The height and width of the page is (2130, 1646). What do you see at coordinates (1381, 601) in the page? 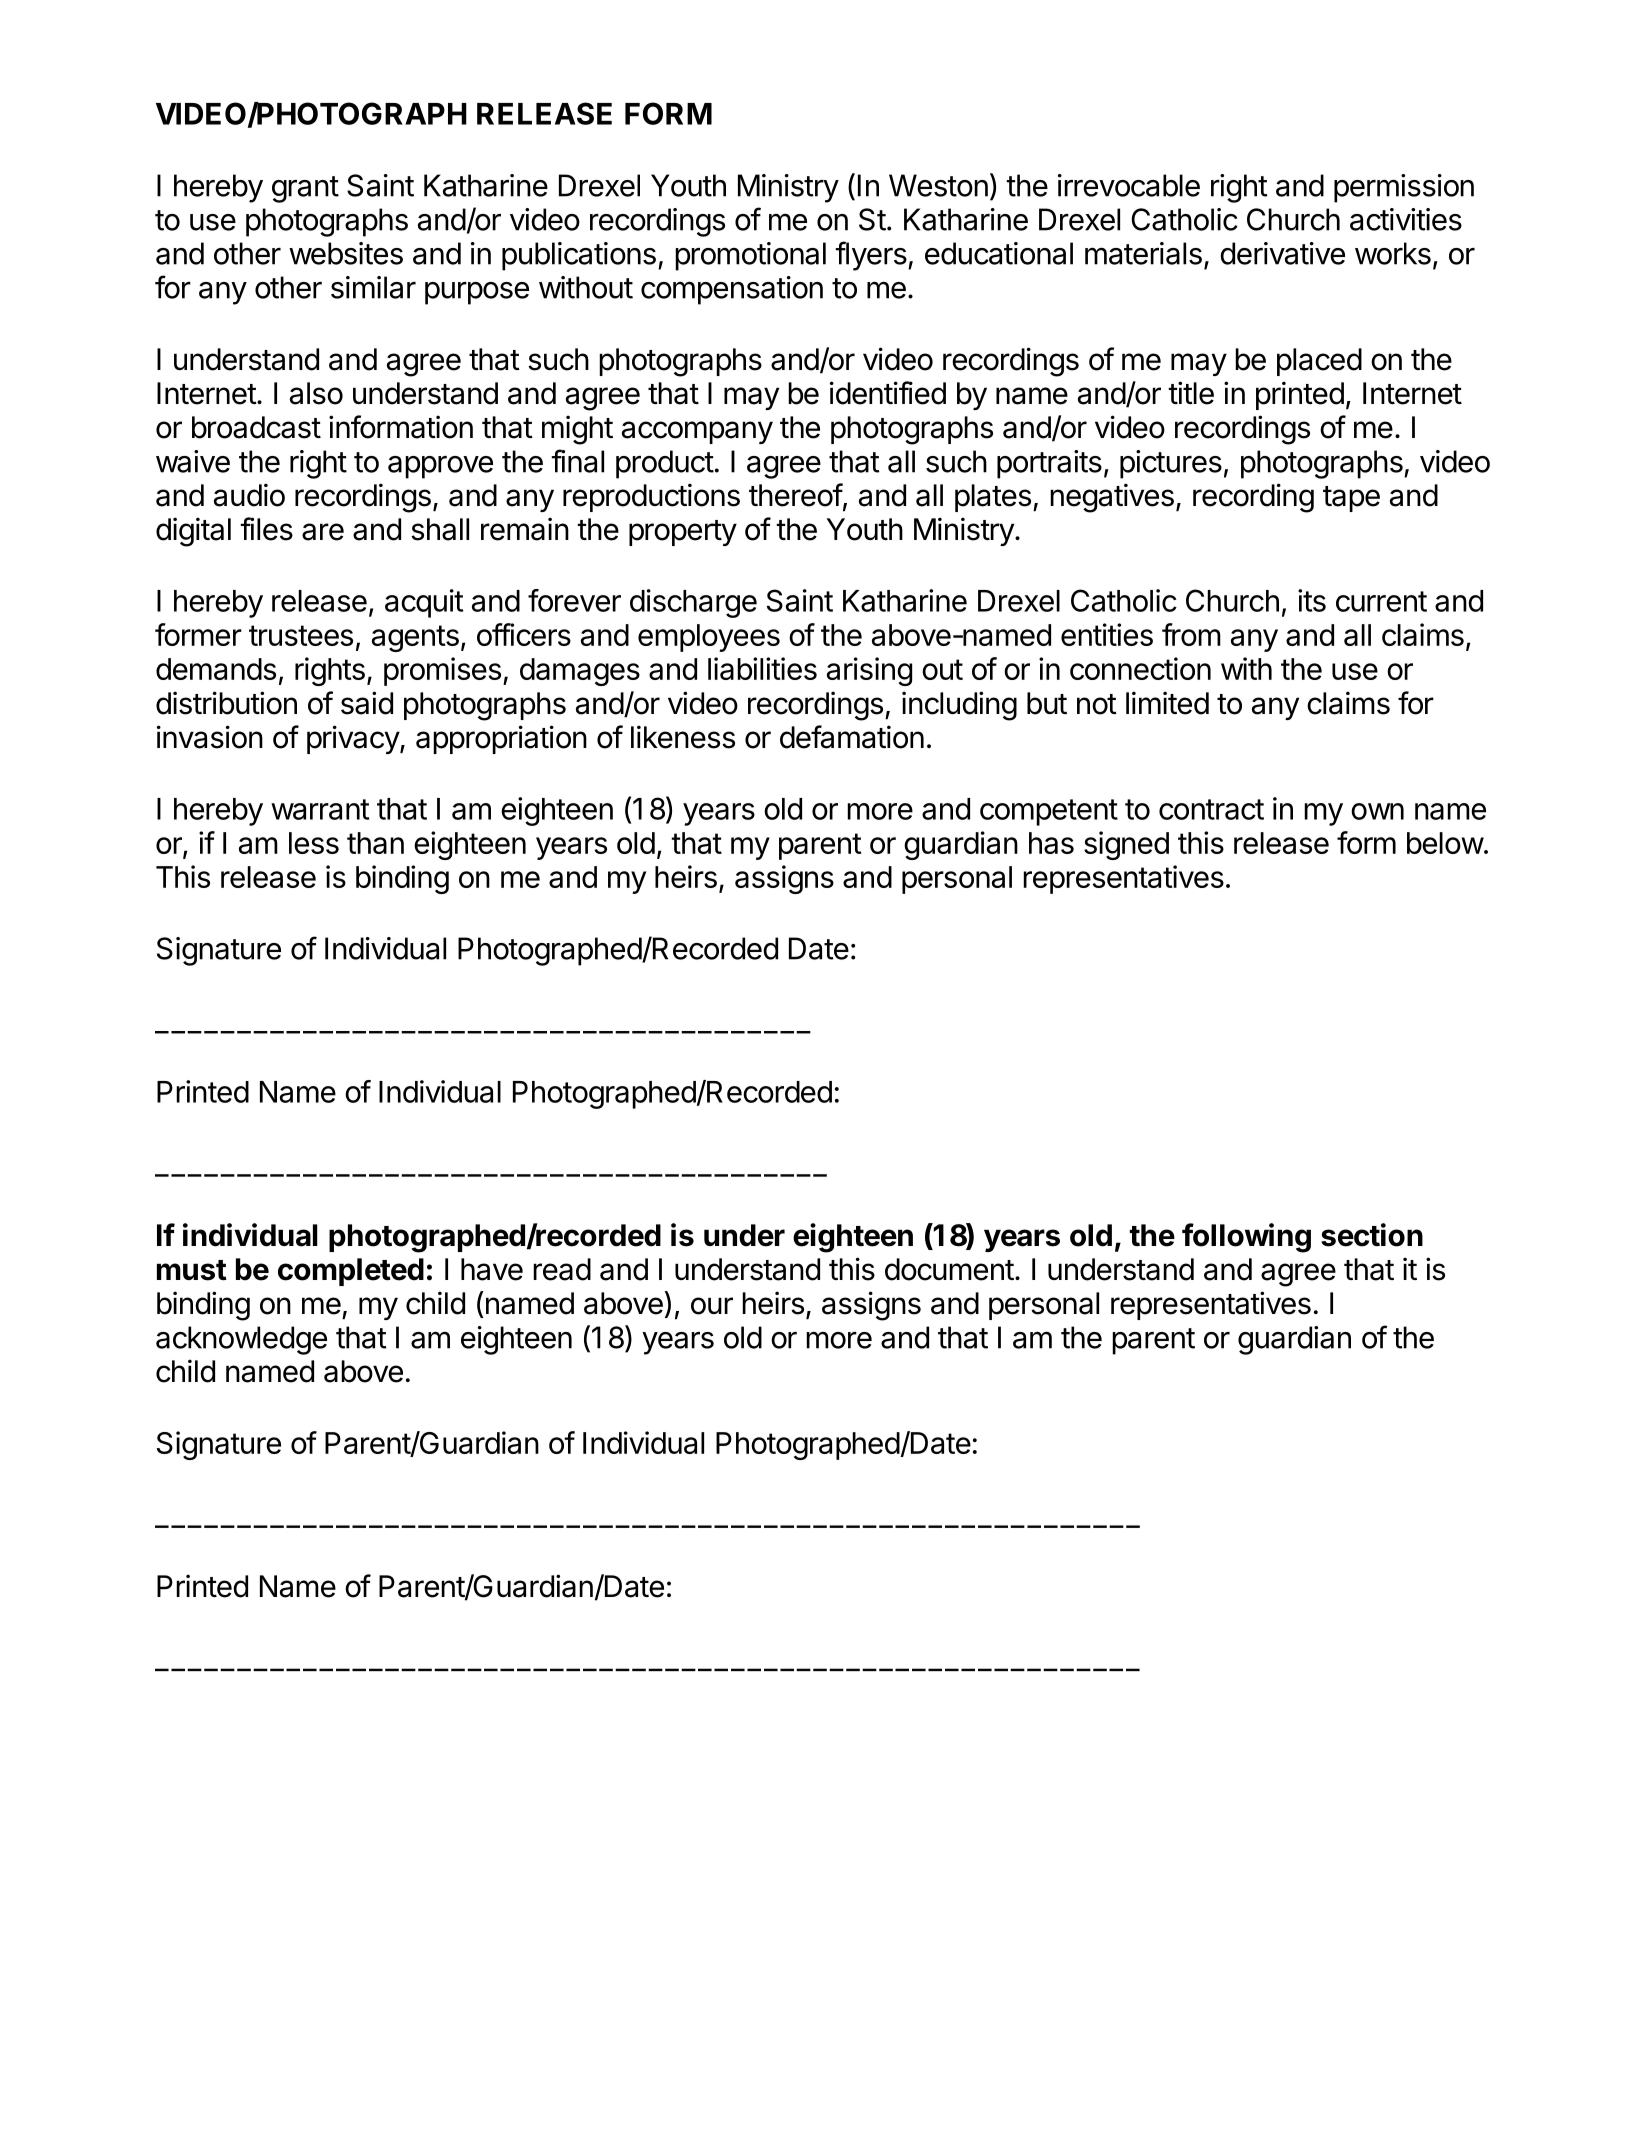
I see `current` at bounding box center [1381, 601].
